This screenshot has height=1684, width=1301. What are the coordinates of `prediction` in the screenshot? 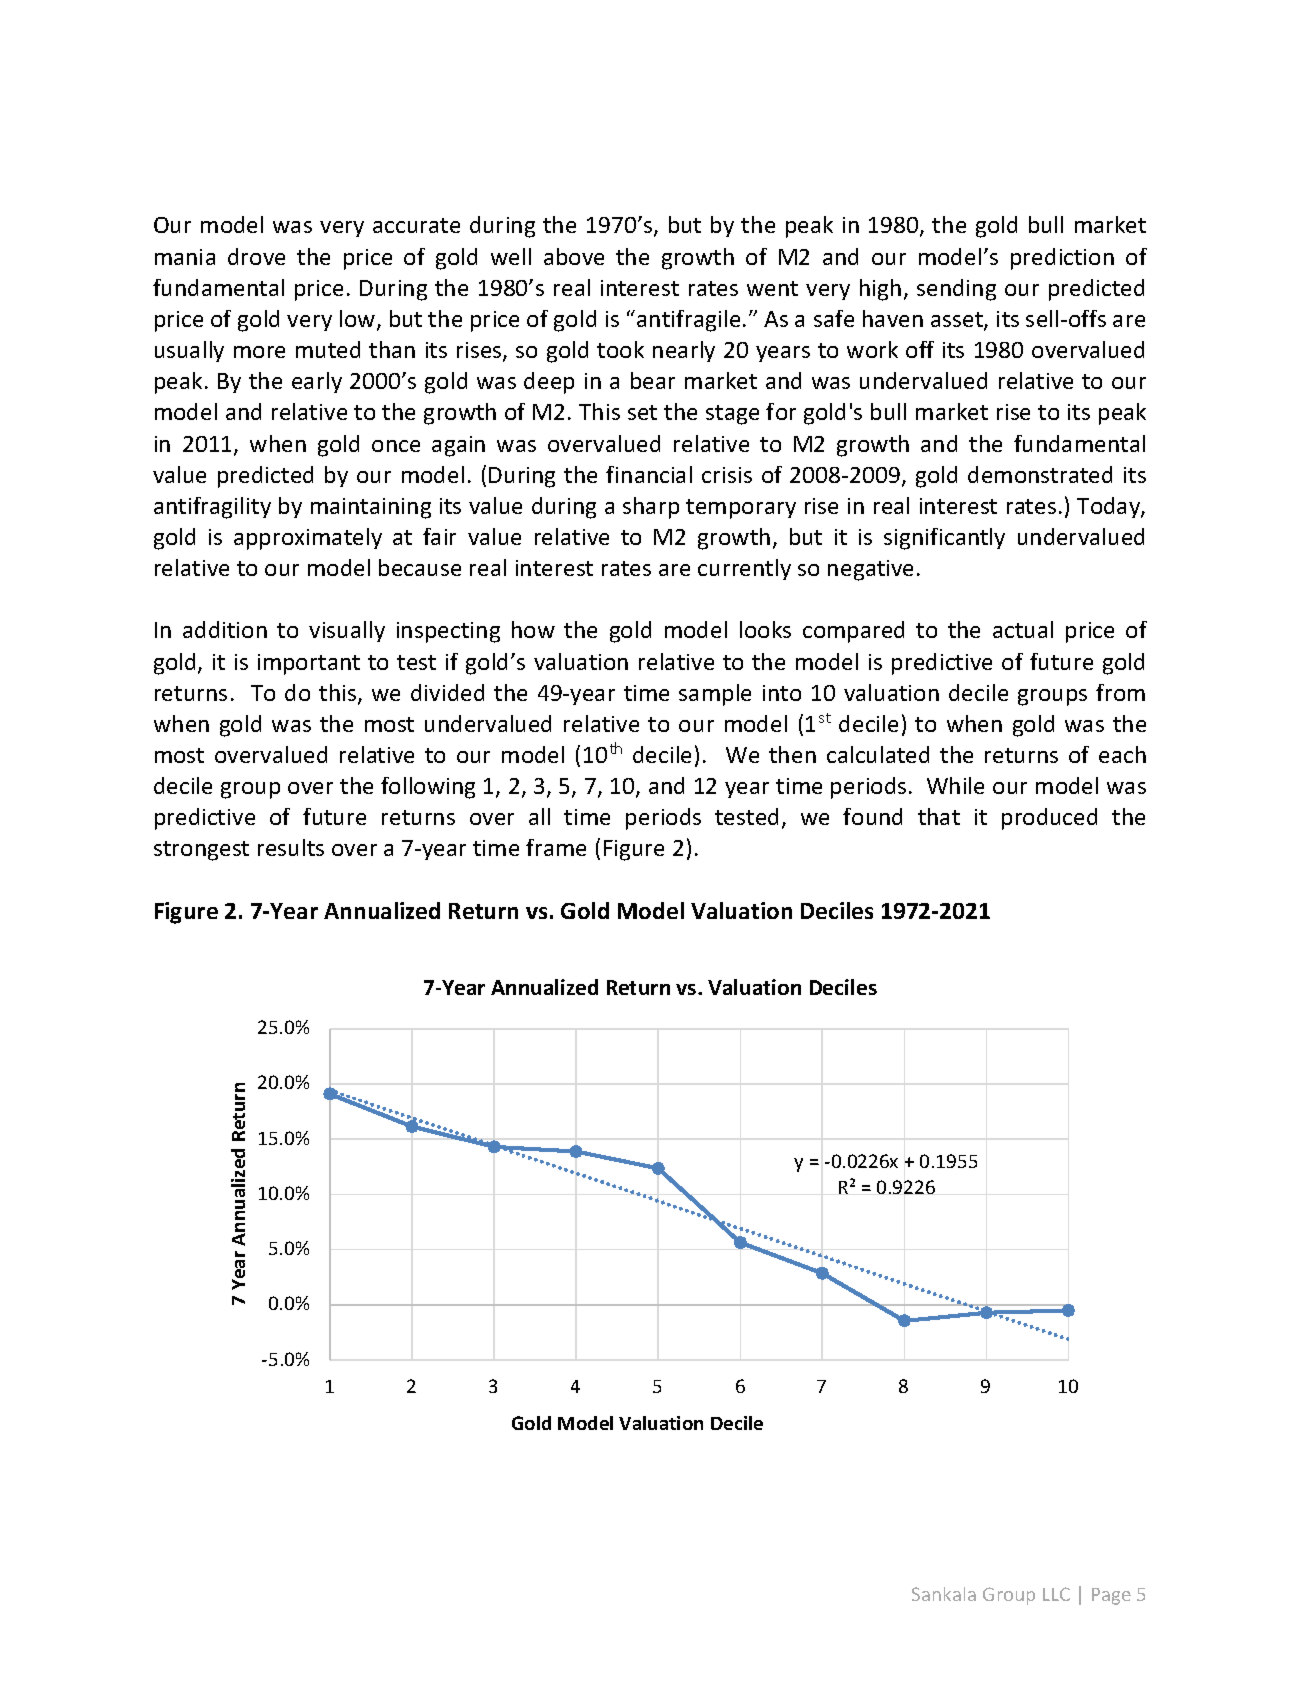 It's located at (1062, 259).
